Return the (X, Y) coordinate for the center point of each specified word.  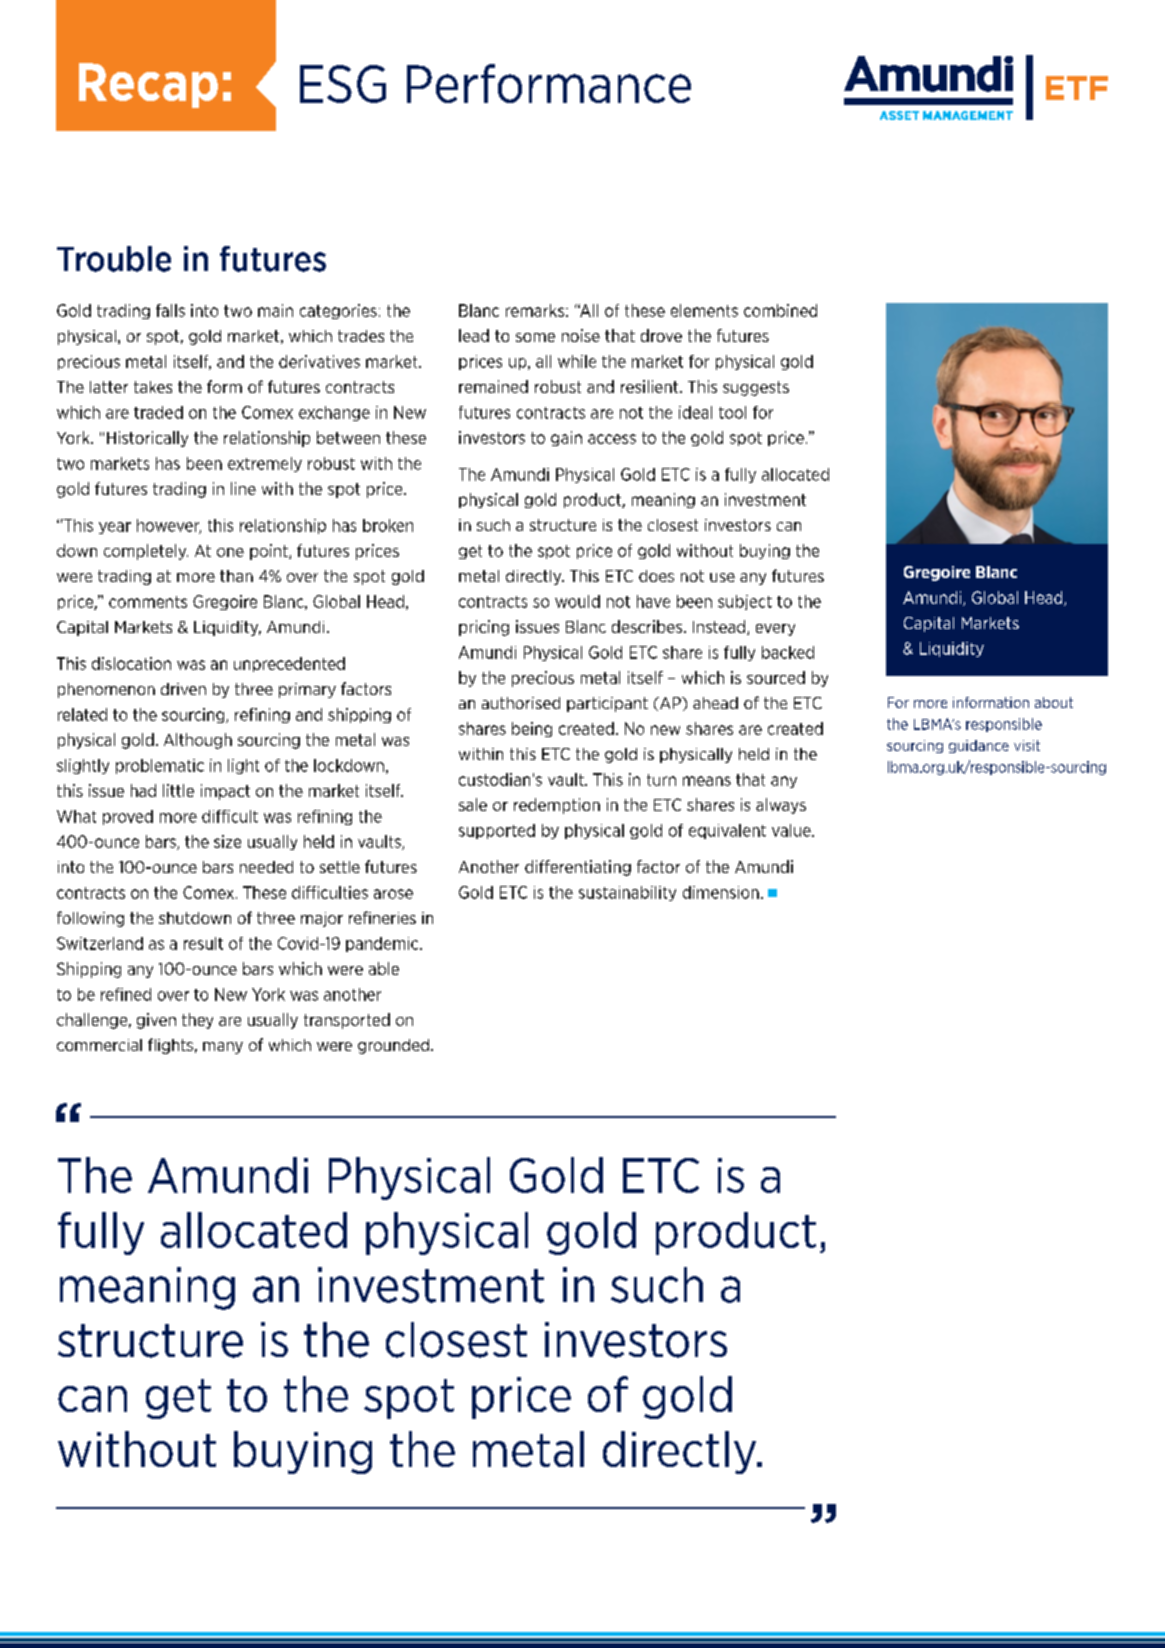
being (532, 729)
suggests (756, 388)
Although (198, 741)
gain (566, 438)
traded (158, 412)
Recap (148, 85)
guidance (979, 746)
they (197, 1021)
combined (780, 310)
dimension (721, 892)
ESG (343, 84)
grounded (393, 1046)
